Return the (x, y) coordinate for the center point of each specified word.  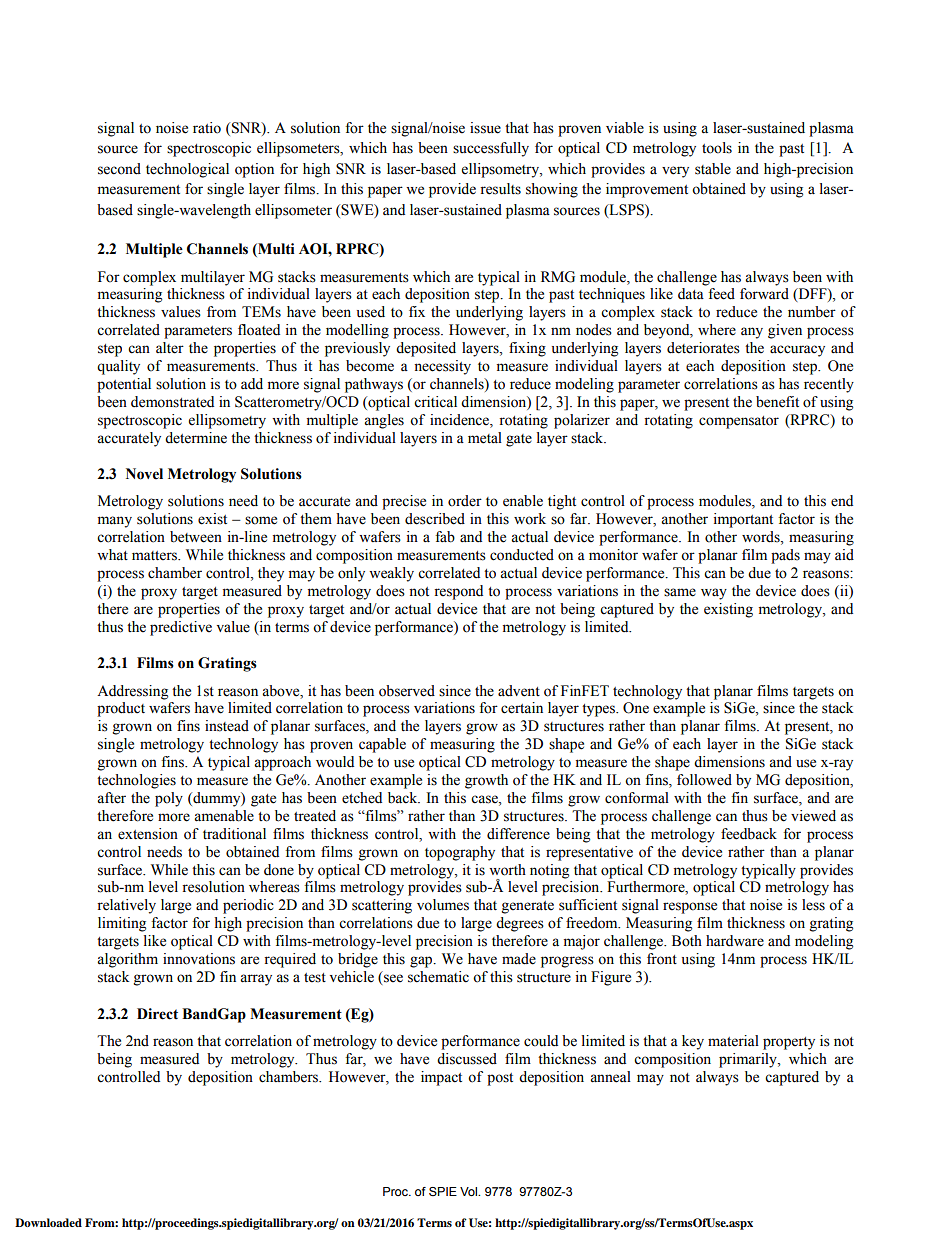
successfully (491, 149)
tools (717, 148)
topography (460, 853)
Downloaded (48, 1222)
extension (148, 834)
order (465, 501)
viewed (813, 816)
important (743, 520)
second (119, 169)
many (115, 522)
